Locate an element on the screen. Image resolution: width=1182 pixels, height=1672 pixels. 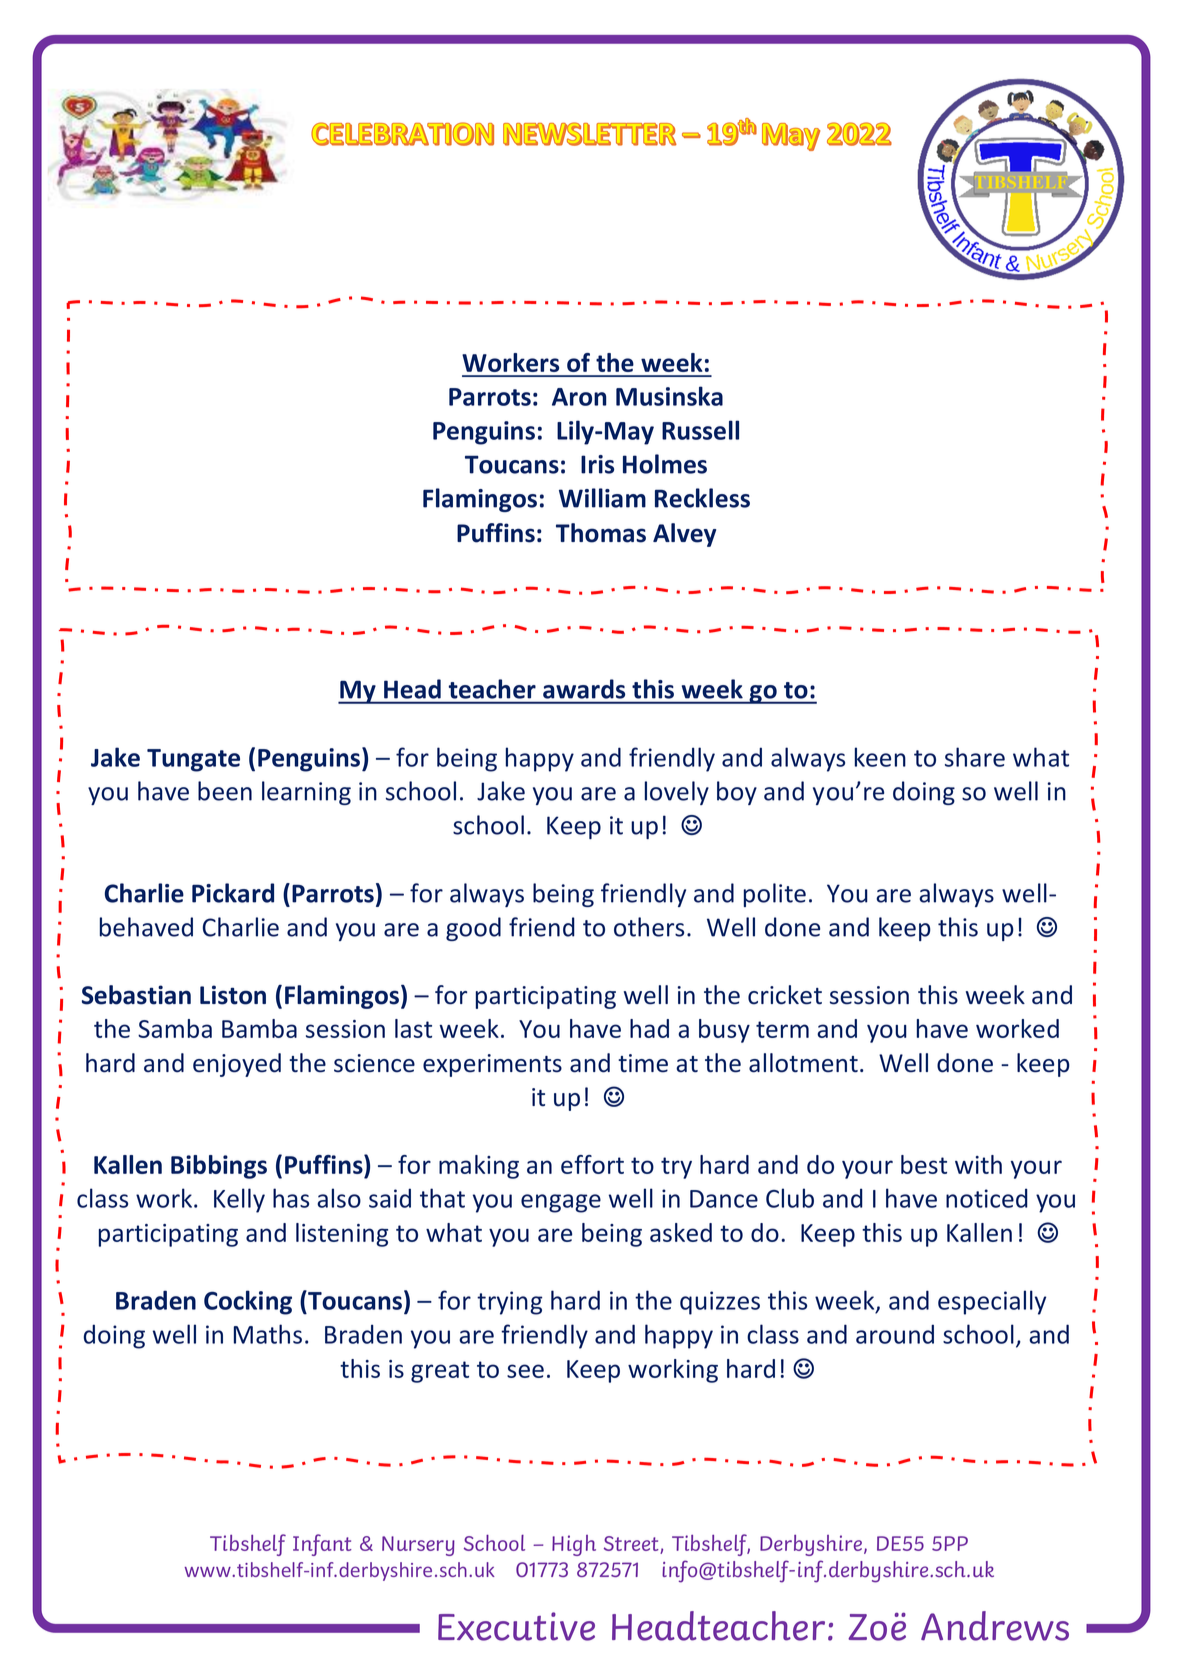
Aron is located at coordinates (579, 397).
